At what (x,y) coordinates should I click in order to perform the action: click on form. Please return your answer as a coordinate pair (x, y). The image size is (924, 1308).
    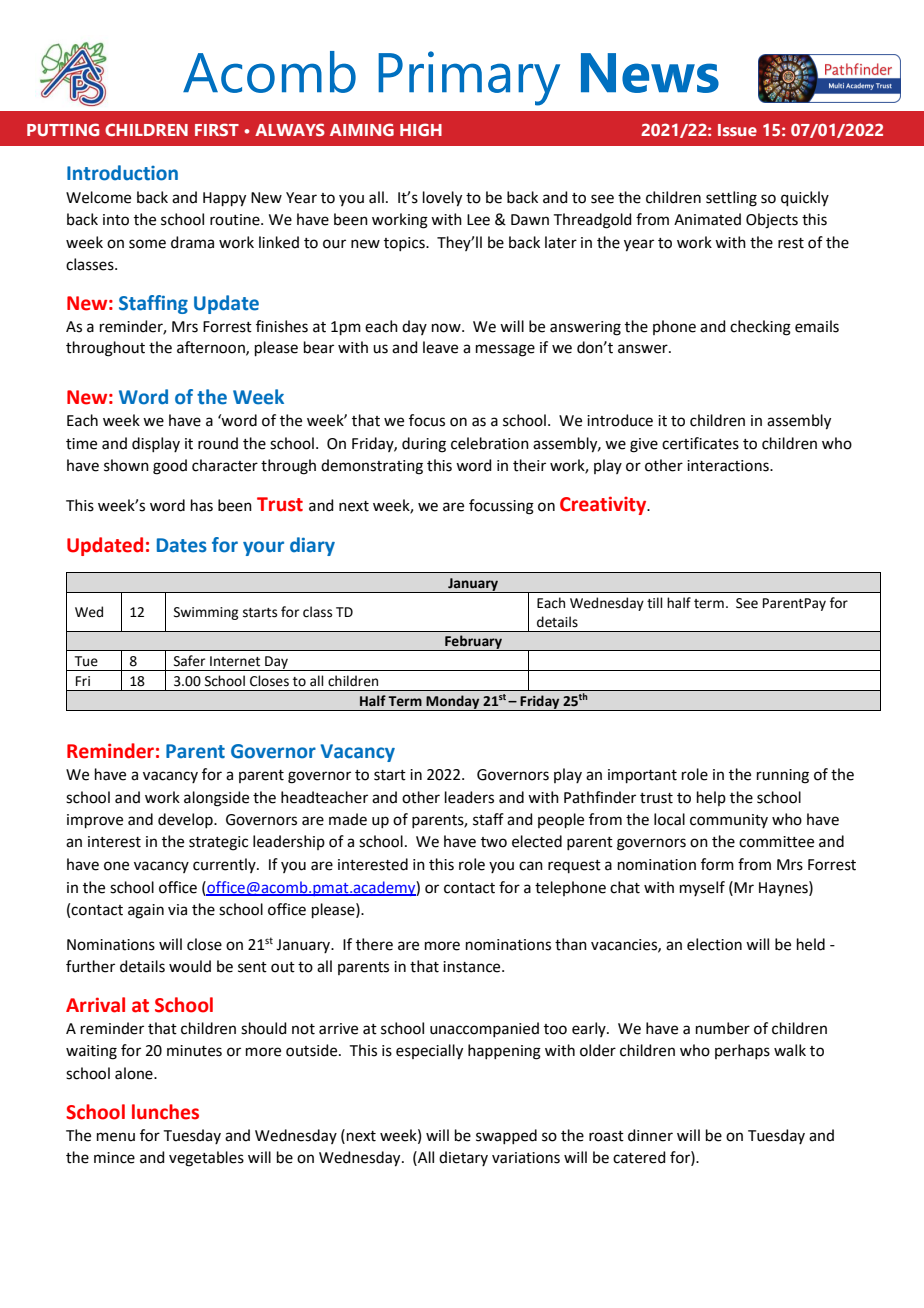
    Looking at the image, I should click on (717, 864).
